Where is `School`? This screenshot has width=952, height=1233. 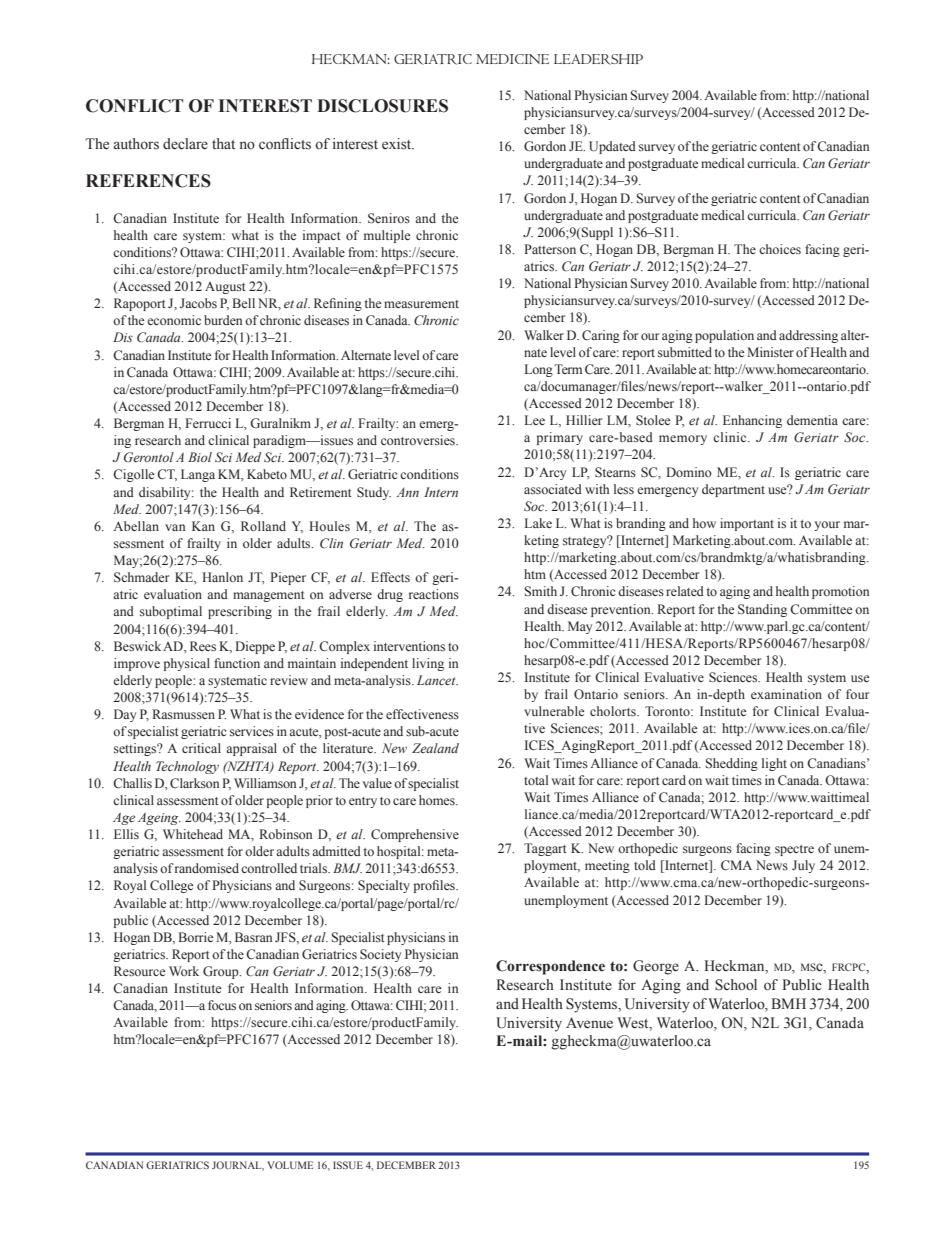 School is located at coordinates (736, 985).
